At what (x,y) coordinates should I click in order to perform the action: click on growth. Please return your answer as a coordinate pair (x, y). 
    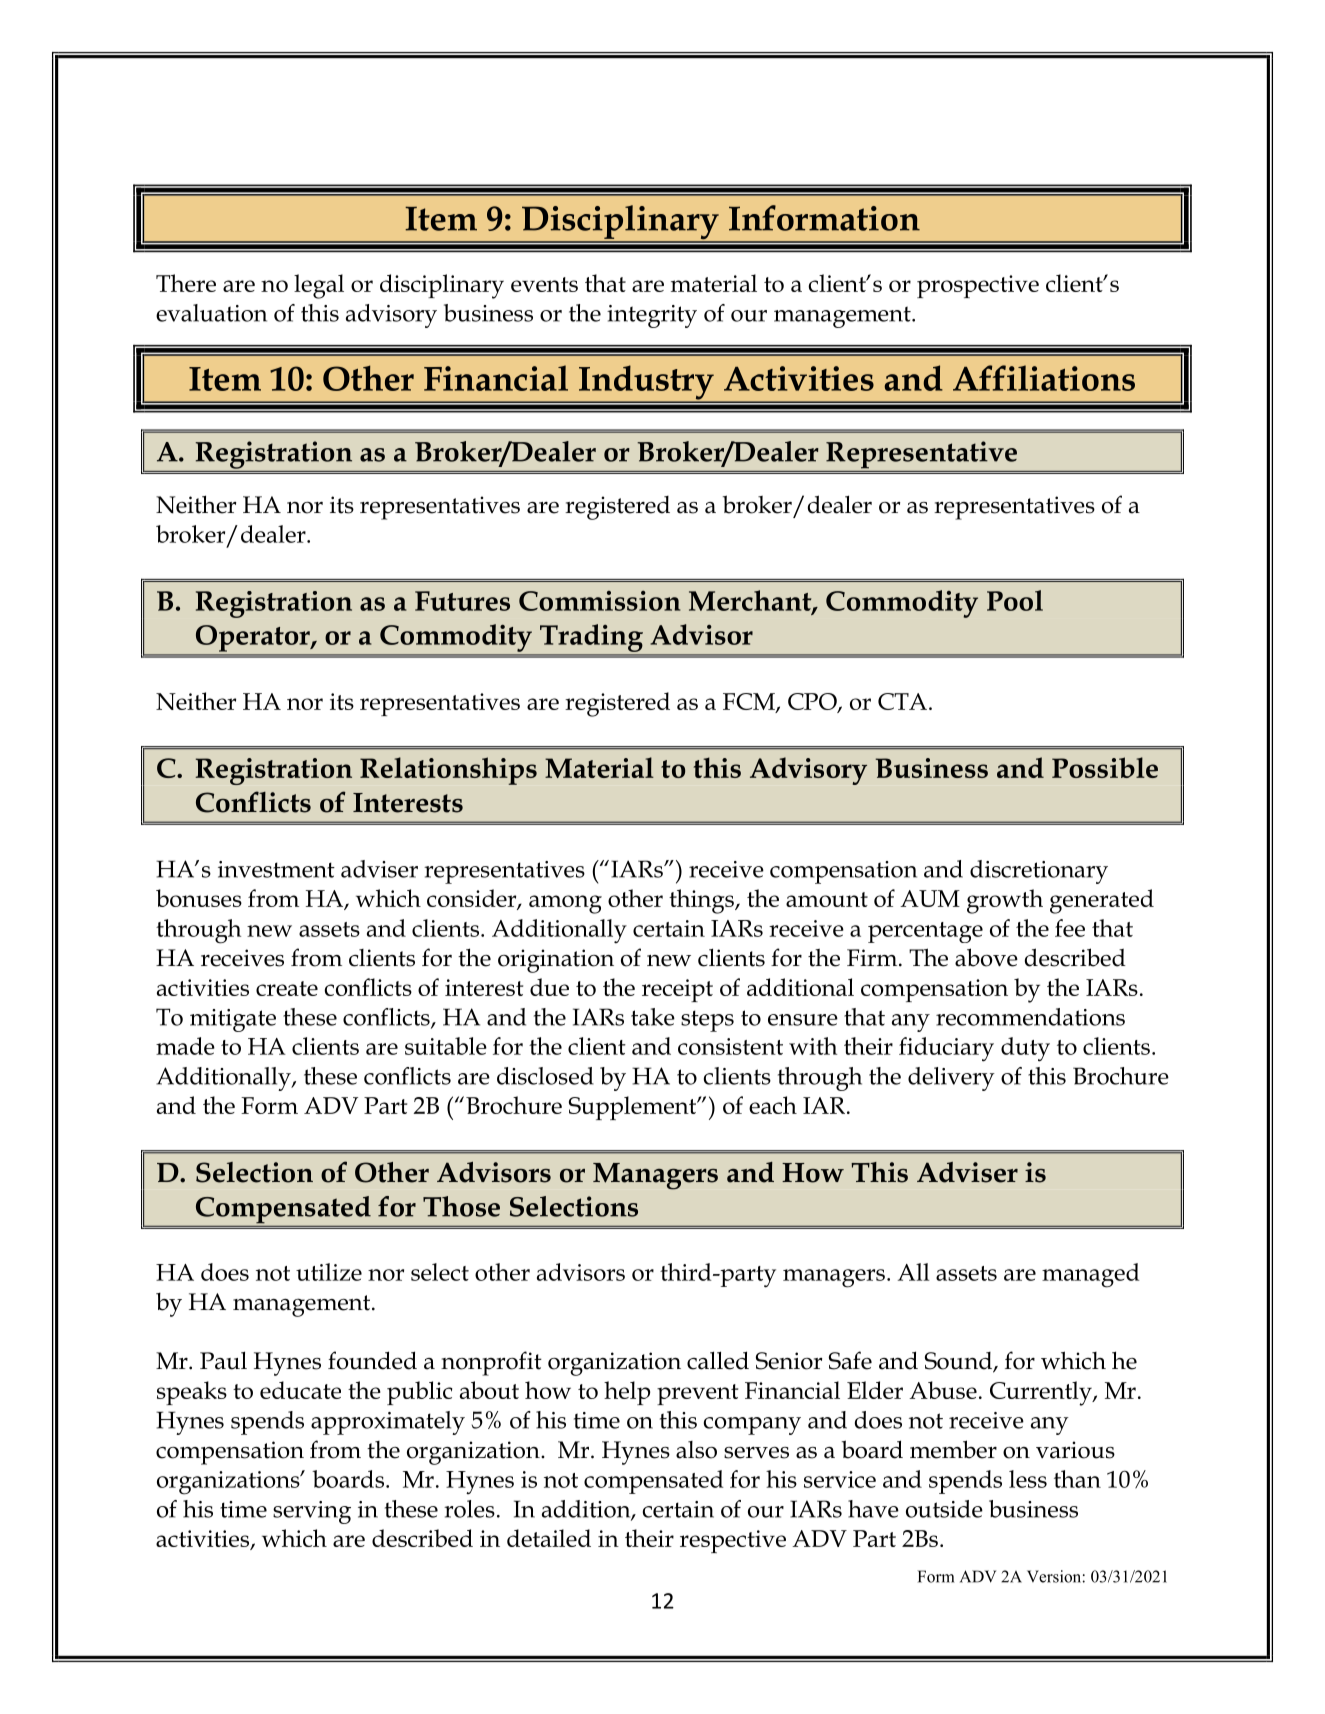
    Looking at the image, I should click on (1005, 901).
